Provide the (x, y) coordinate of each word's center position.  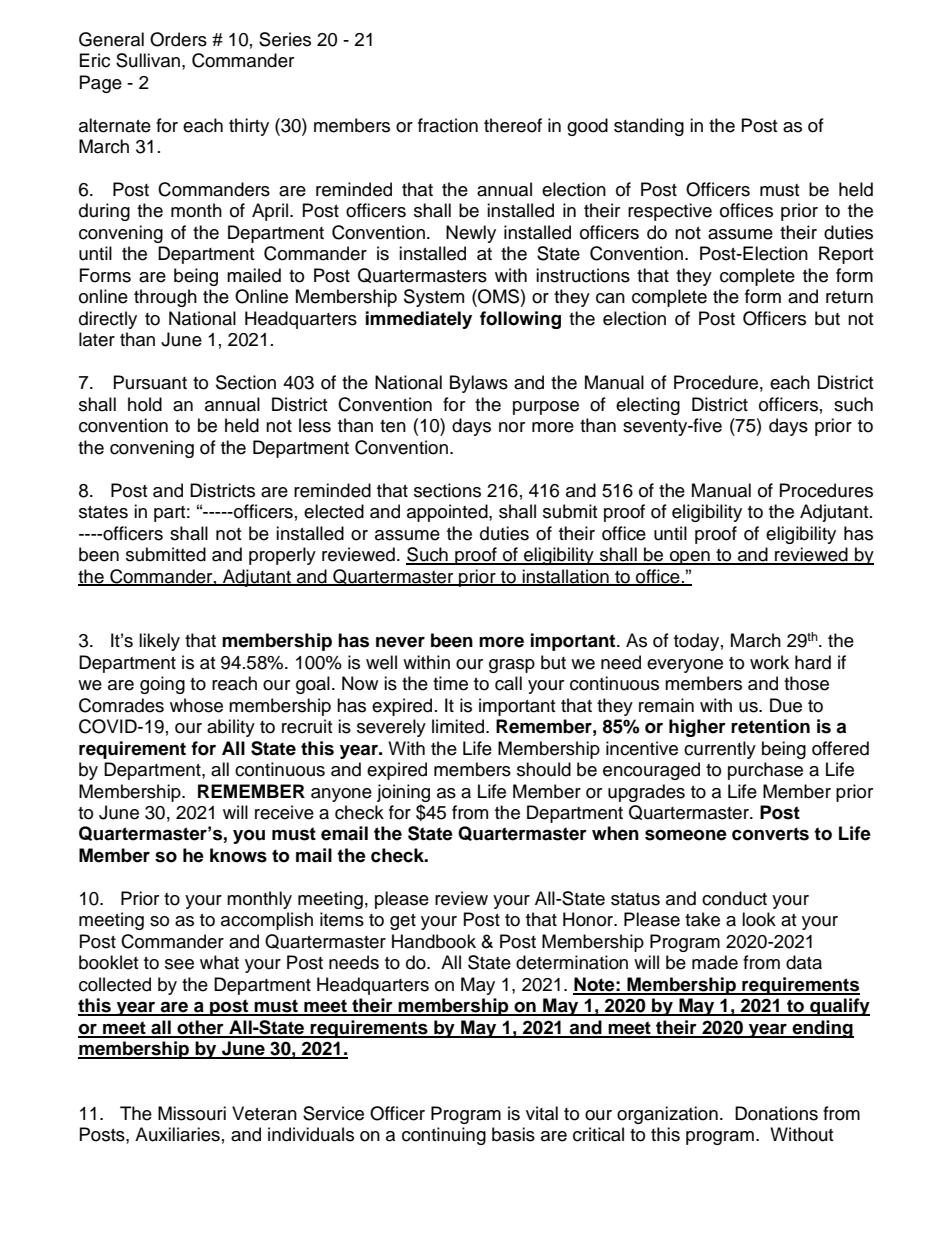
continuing (444, 1136)
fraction (448, 125)
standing (649, 127)
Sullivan (148, 60)
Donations (776, 1113)
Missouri (192, 1113)
